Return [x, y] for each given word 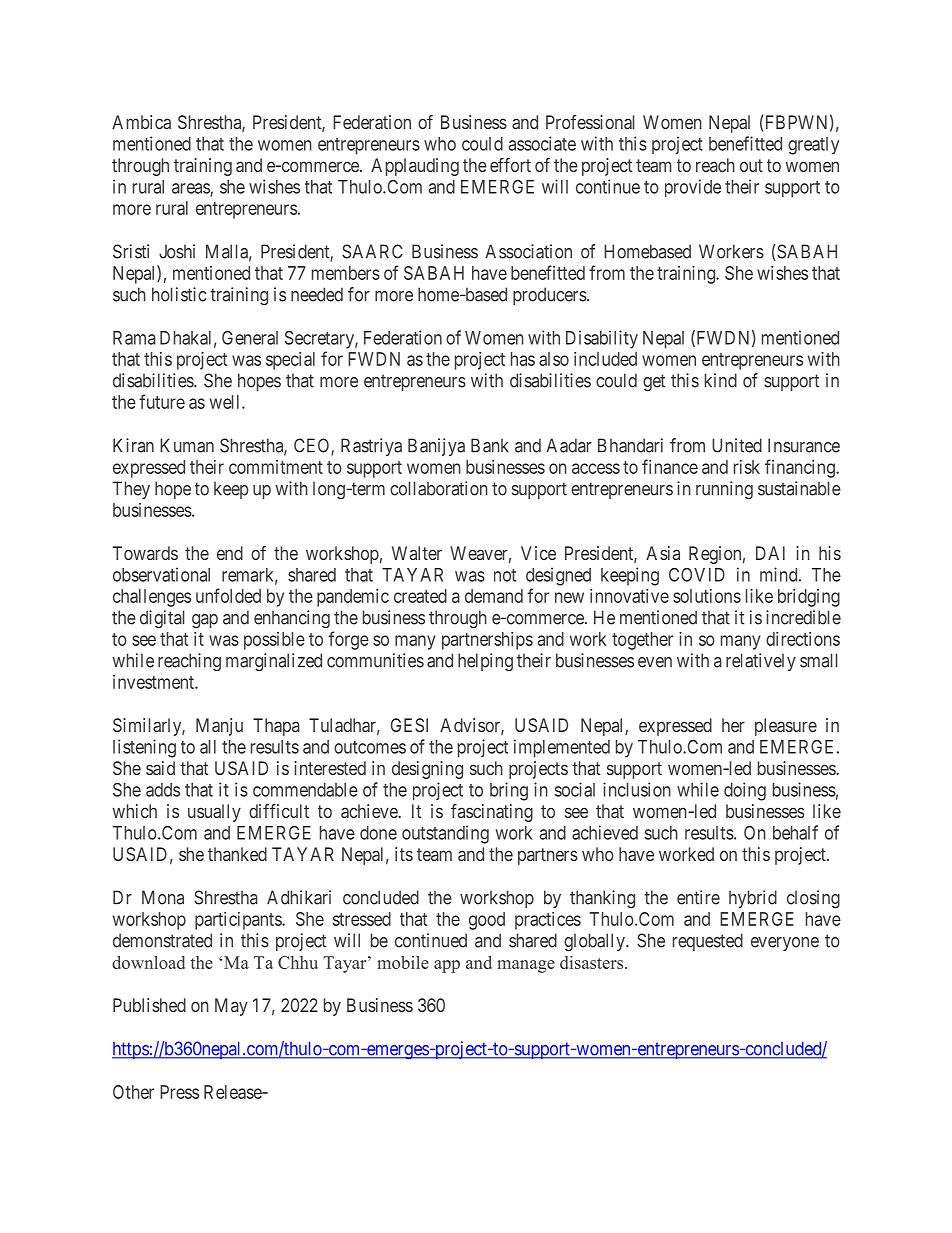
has [523, 359]
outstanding [445, 834]
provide [693, 188]
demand [494, 596]
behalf [795, 832]
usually [214, 813]
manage [526, 966]
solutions [707, 596]
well [226, 402]
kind [721, 380]
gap [205, 621]
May [231, 1007]
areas [191, 189]
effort [510, 165]
